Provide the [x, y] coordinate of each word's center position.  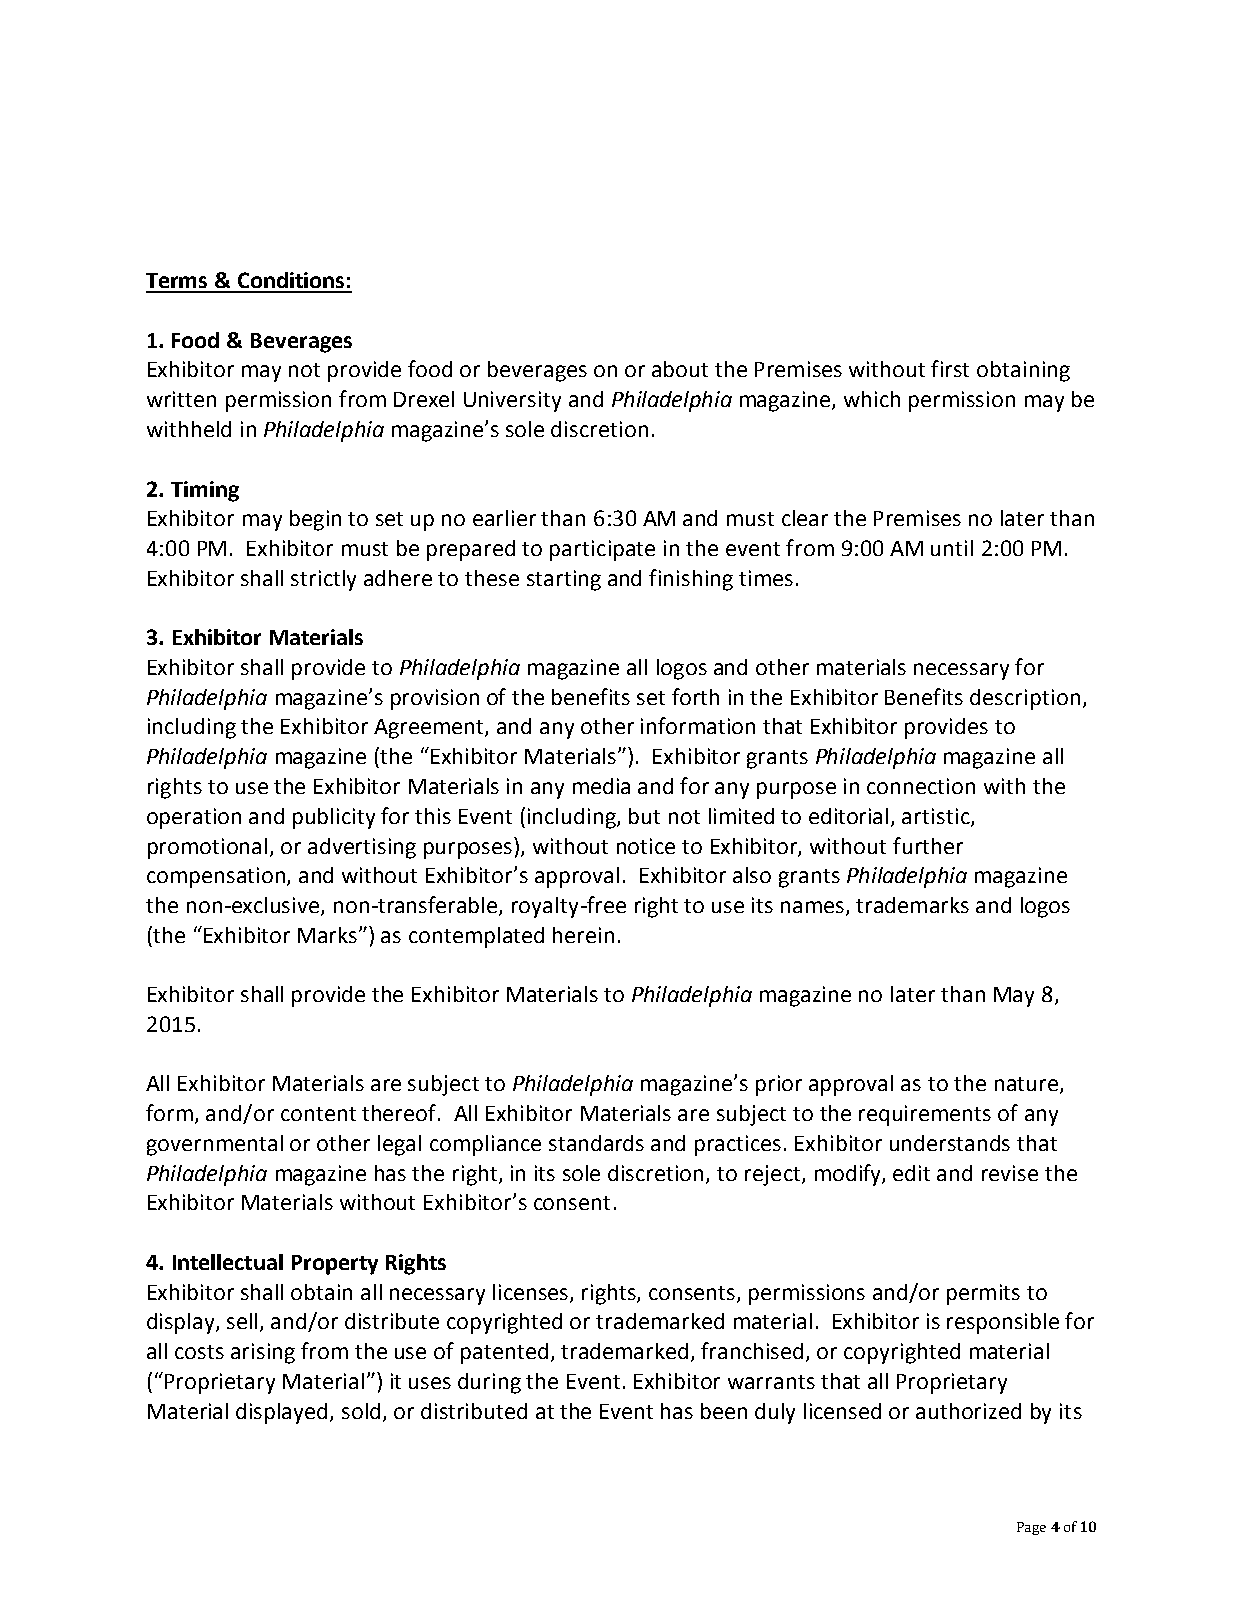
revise [1010, 1173]
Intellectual [228, 1262]
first [950, 368]
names [814, 908]
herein [583, 935]
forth [695, 696]
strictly [323, 580]
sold [361, 1411]
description [1025, 699]
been [724, 1411]
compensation [217, 877]
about [680, 369]
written [181, 399]
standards [596, 1143]
